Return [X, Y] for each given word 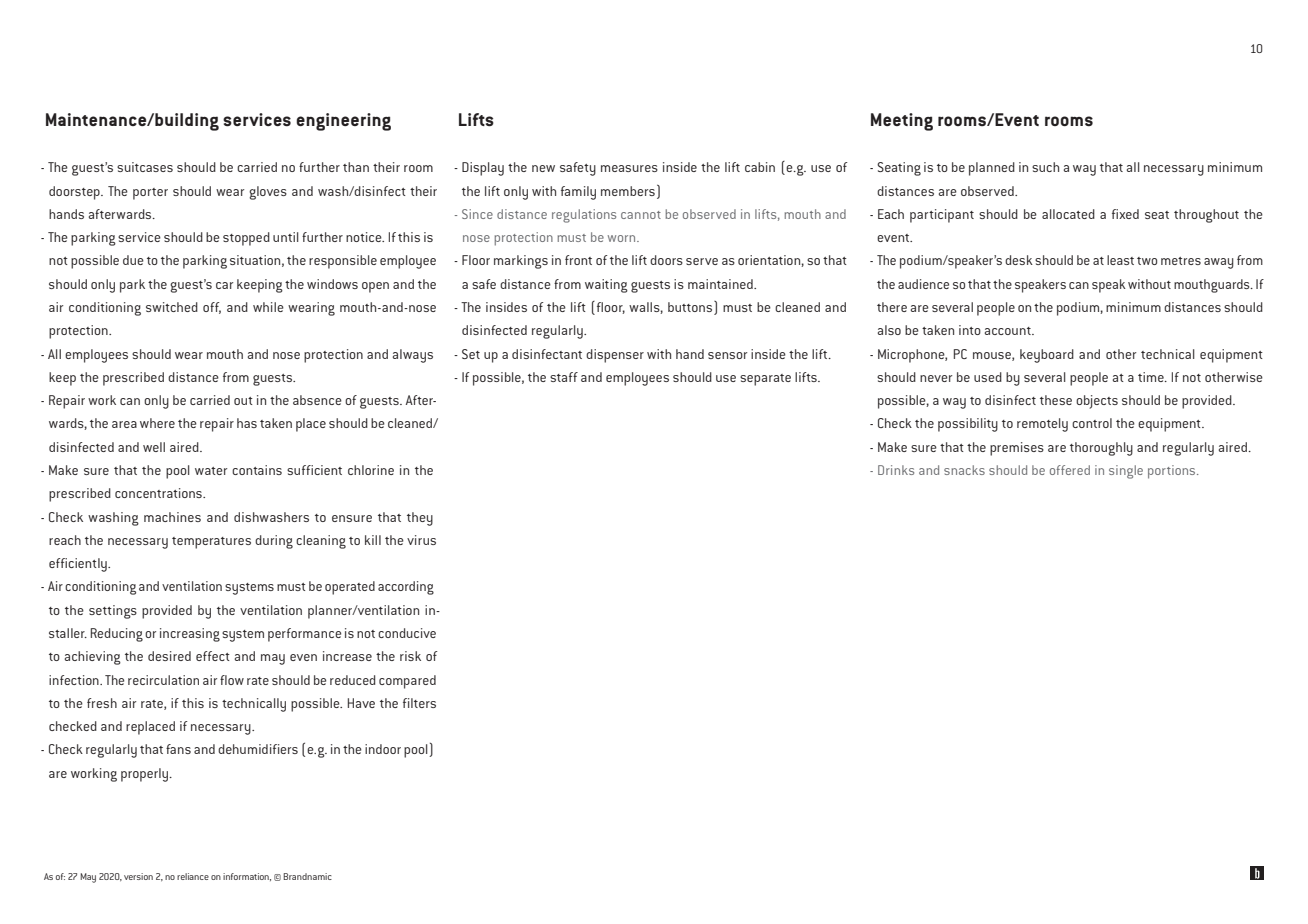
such [1045, 167]
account [1009, 331]
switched [172, 307]
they [420, 519]
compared [407, 682]
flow [232, 680]
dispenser [615, 356]
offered [1070, 470]
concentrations [159, 493]
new [543, 168]
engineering [343, 122]
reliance [193, 876]
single [1126, 472]
